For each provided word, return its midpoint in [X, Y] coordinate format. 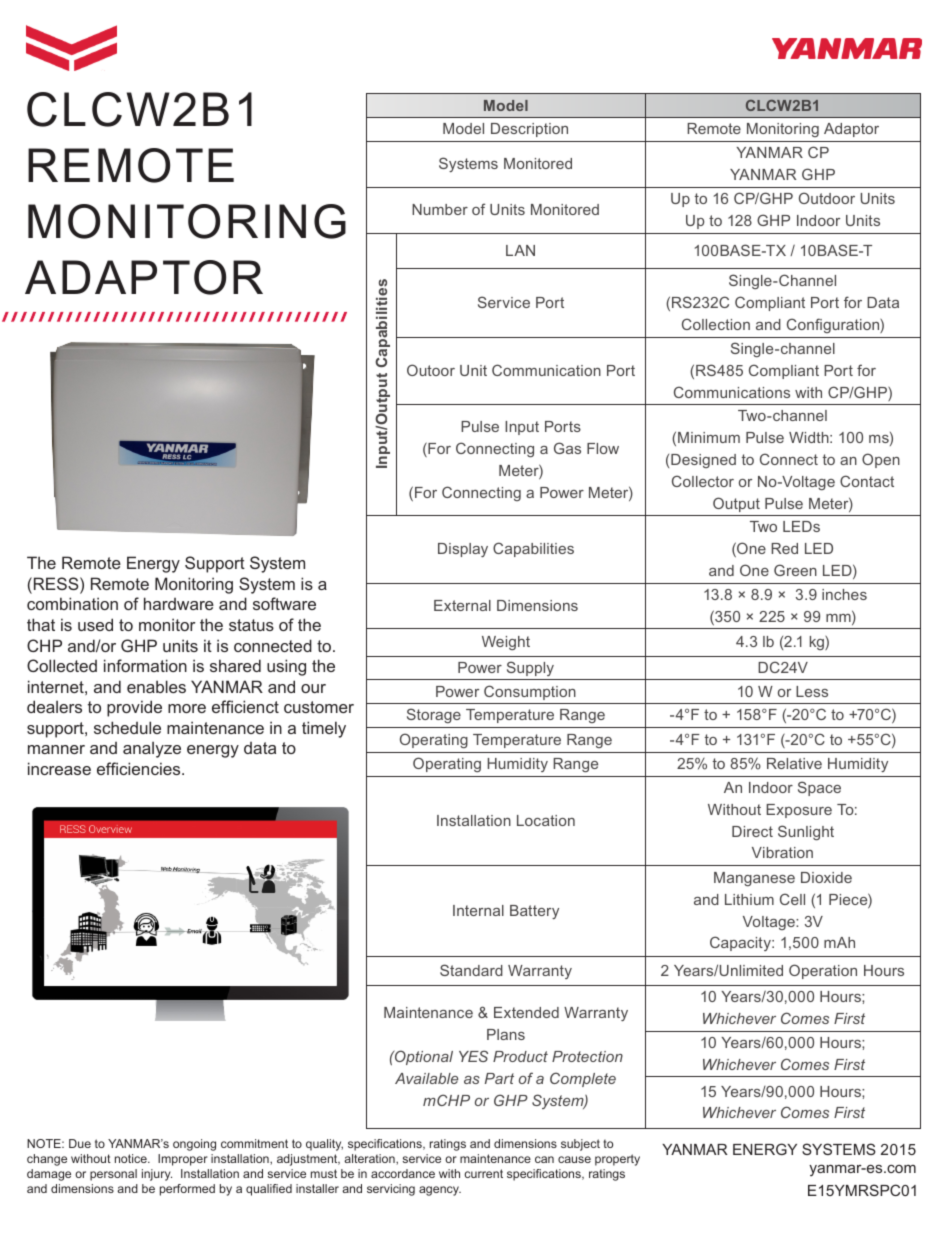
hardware [179, 603]
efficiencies [140, 768]
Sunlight [806, 832]
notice [132, 1158]
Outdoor [827, 198]
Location [546, 820]
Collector [703, 481]
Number [440, 209]
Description [529, 130]
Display [463, 550]
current [483, 1173]
